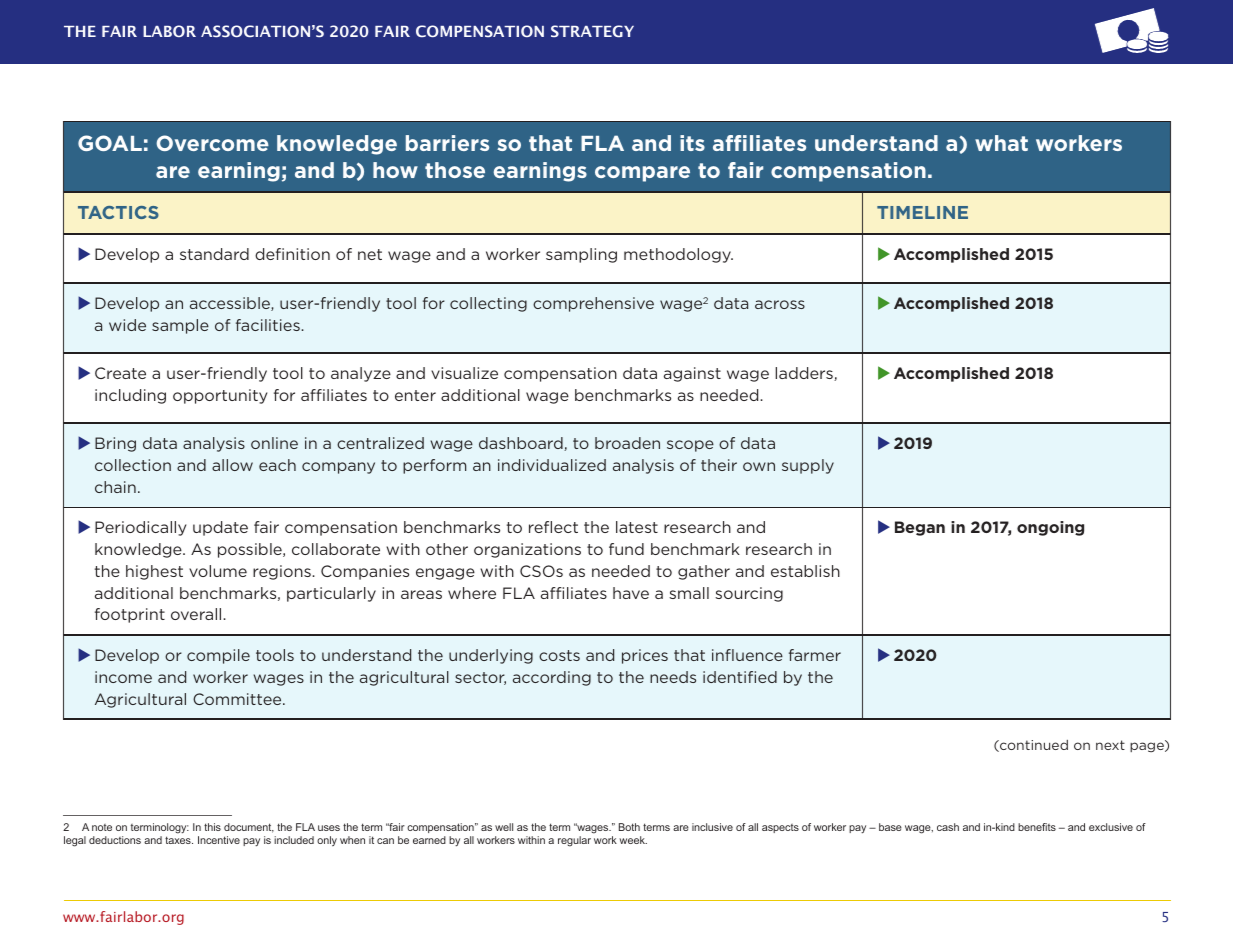 The image size is (1233, 952). Describe the element at coordinates (592, 31) in the screenshot. I see `STRATEGY` at that location.
